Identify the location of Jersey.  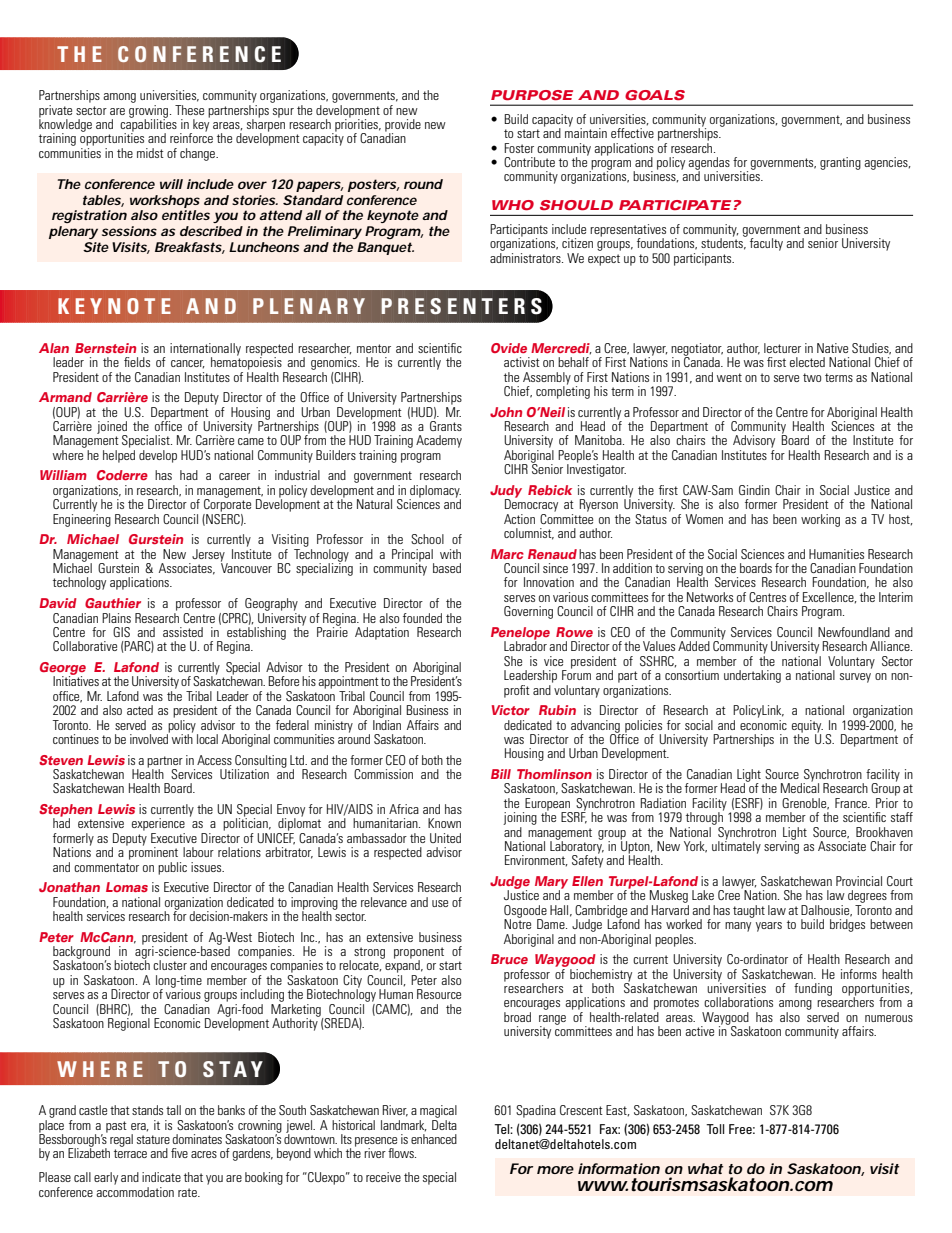
(208, 556).
